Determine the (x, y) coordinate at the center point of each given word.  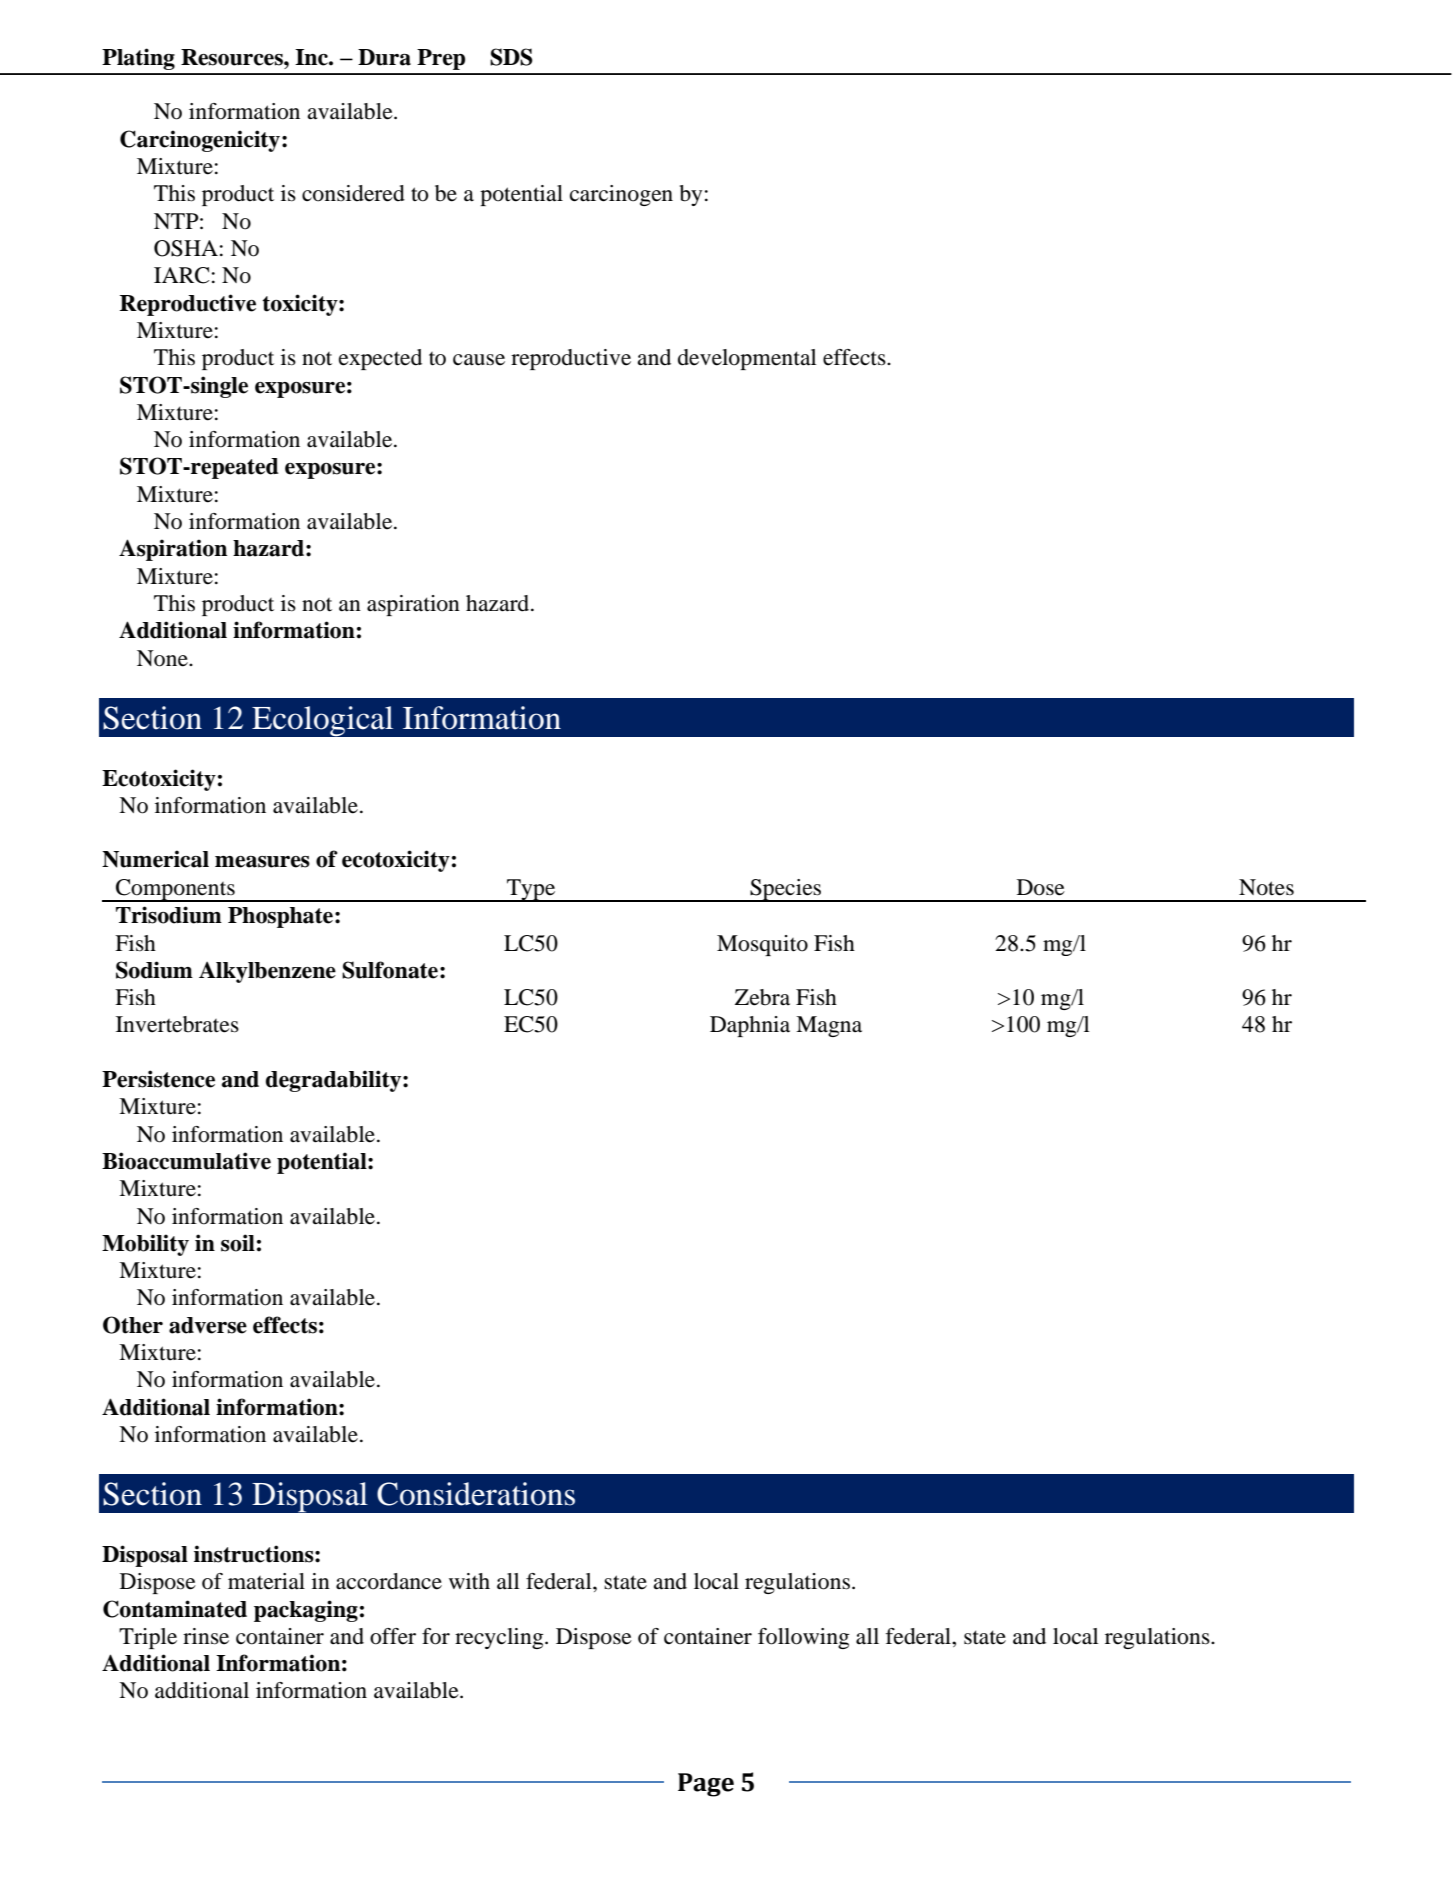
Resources (233, 57)
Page (706, 1785)
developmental (747, 359)
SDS (511, 57)
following (803, 1638)
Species (786, 890)
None (163, 658)
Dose (1041, 887)
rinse (206, 1636)
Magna (829, 1026)
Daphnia (750, 1026)
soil (238, 1243)
